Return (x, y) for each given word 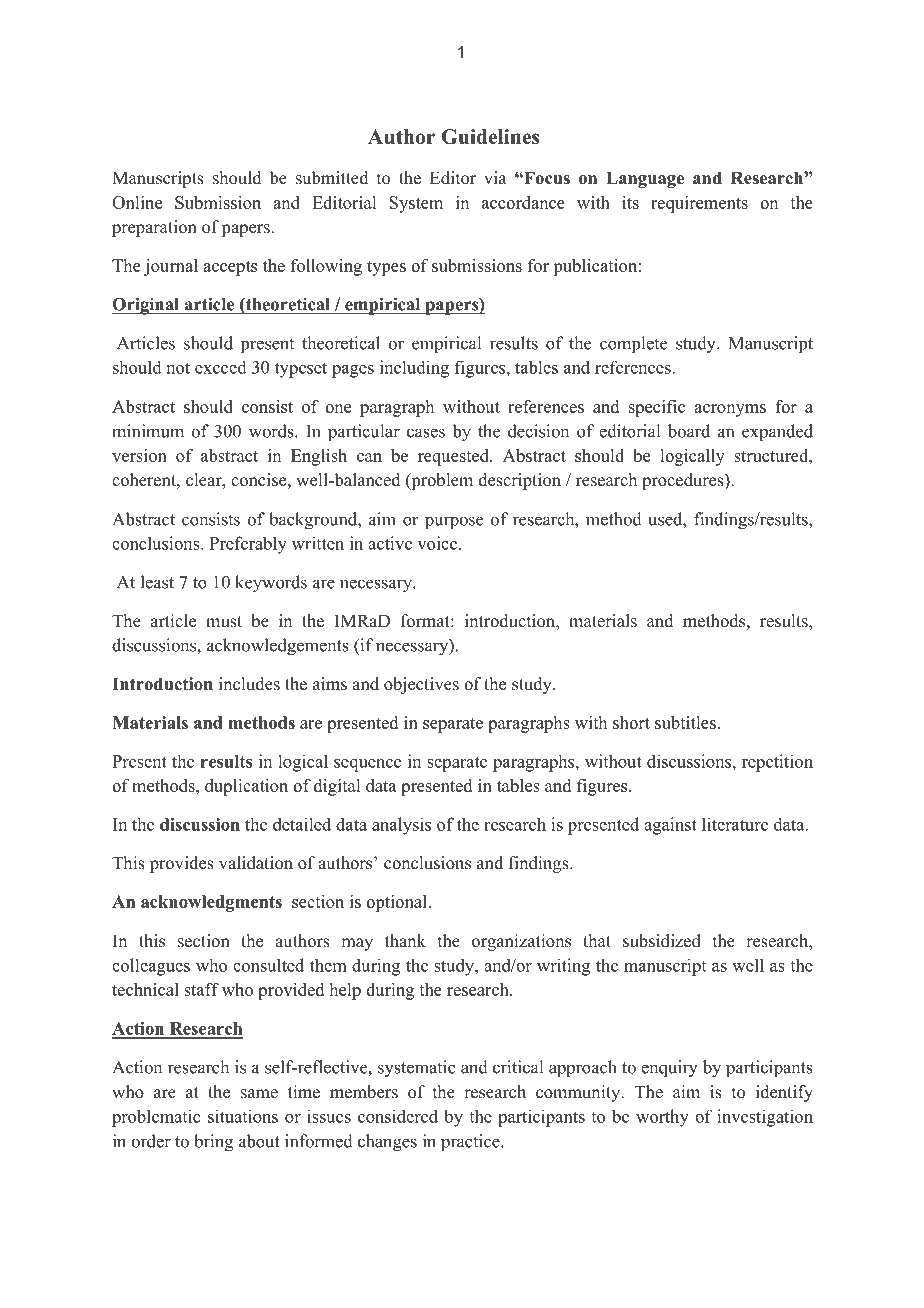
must (224, 622)
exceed (221, 367)
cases (426, 433)
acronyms (730, 410)
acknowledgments (211, 903)
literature (735, 824)
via (495, 177)
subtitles (685, 722)
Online (137, 202)
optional (397, 903)
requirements (699, 204)
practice (471, 1143)
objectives (421, 685)
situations (243, 1116)
